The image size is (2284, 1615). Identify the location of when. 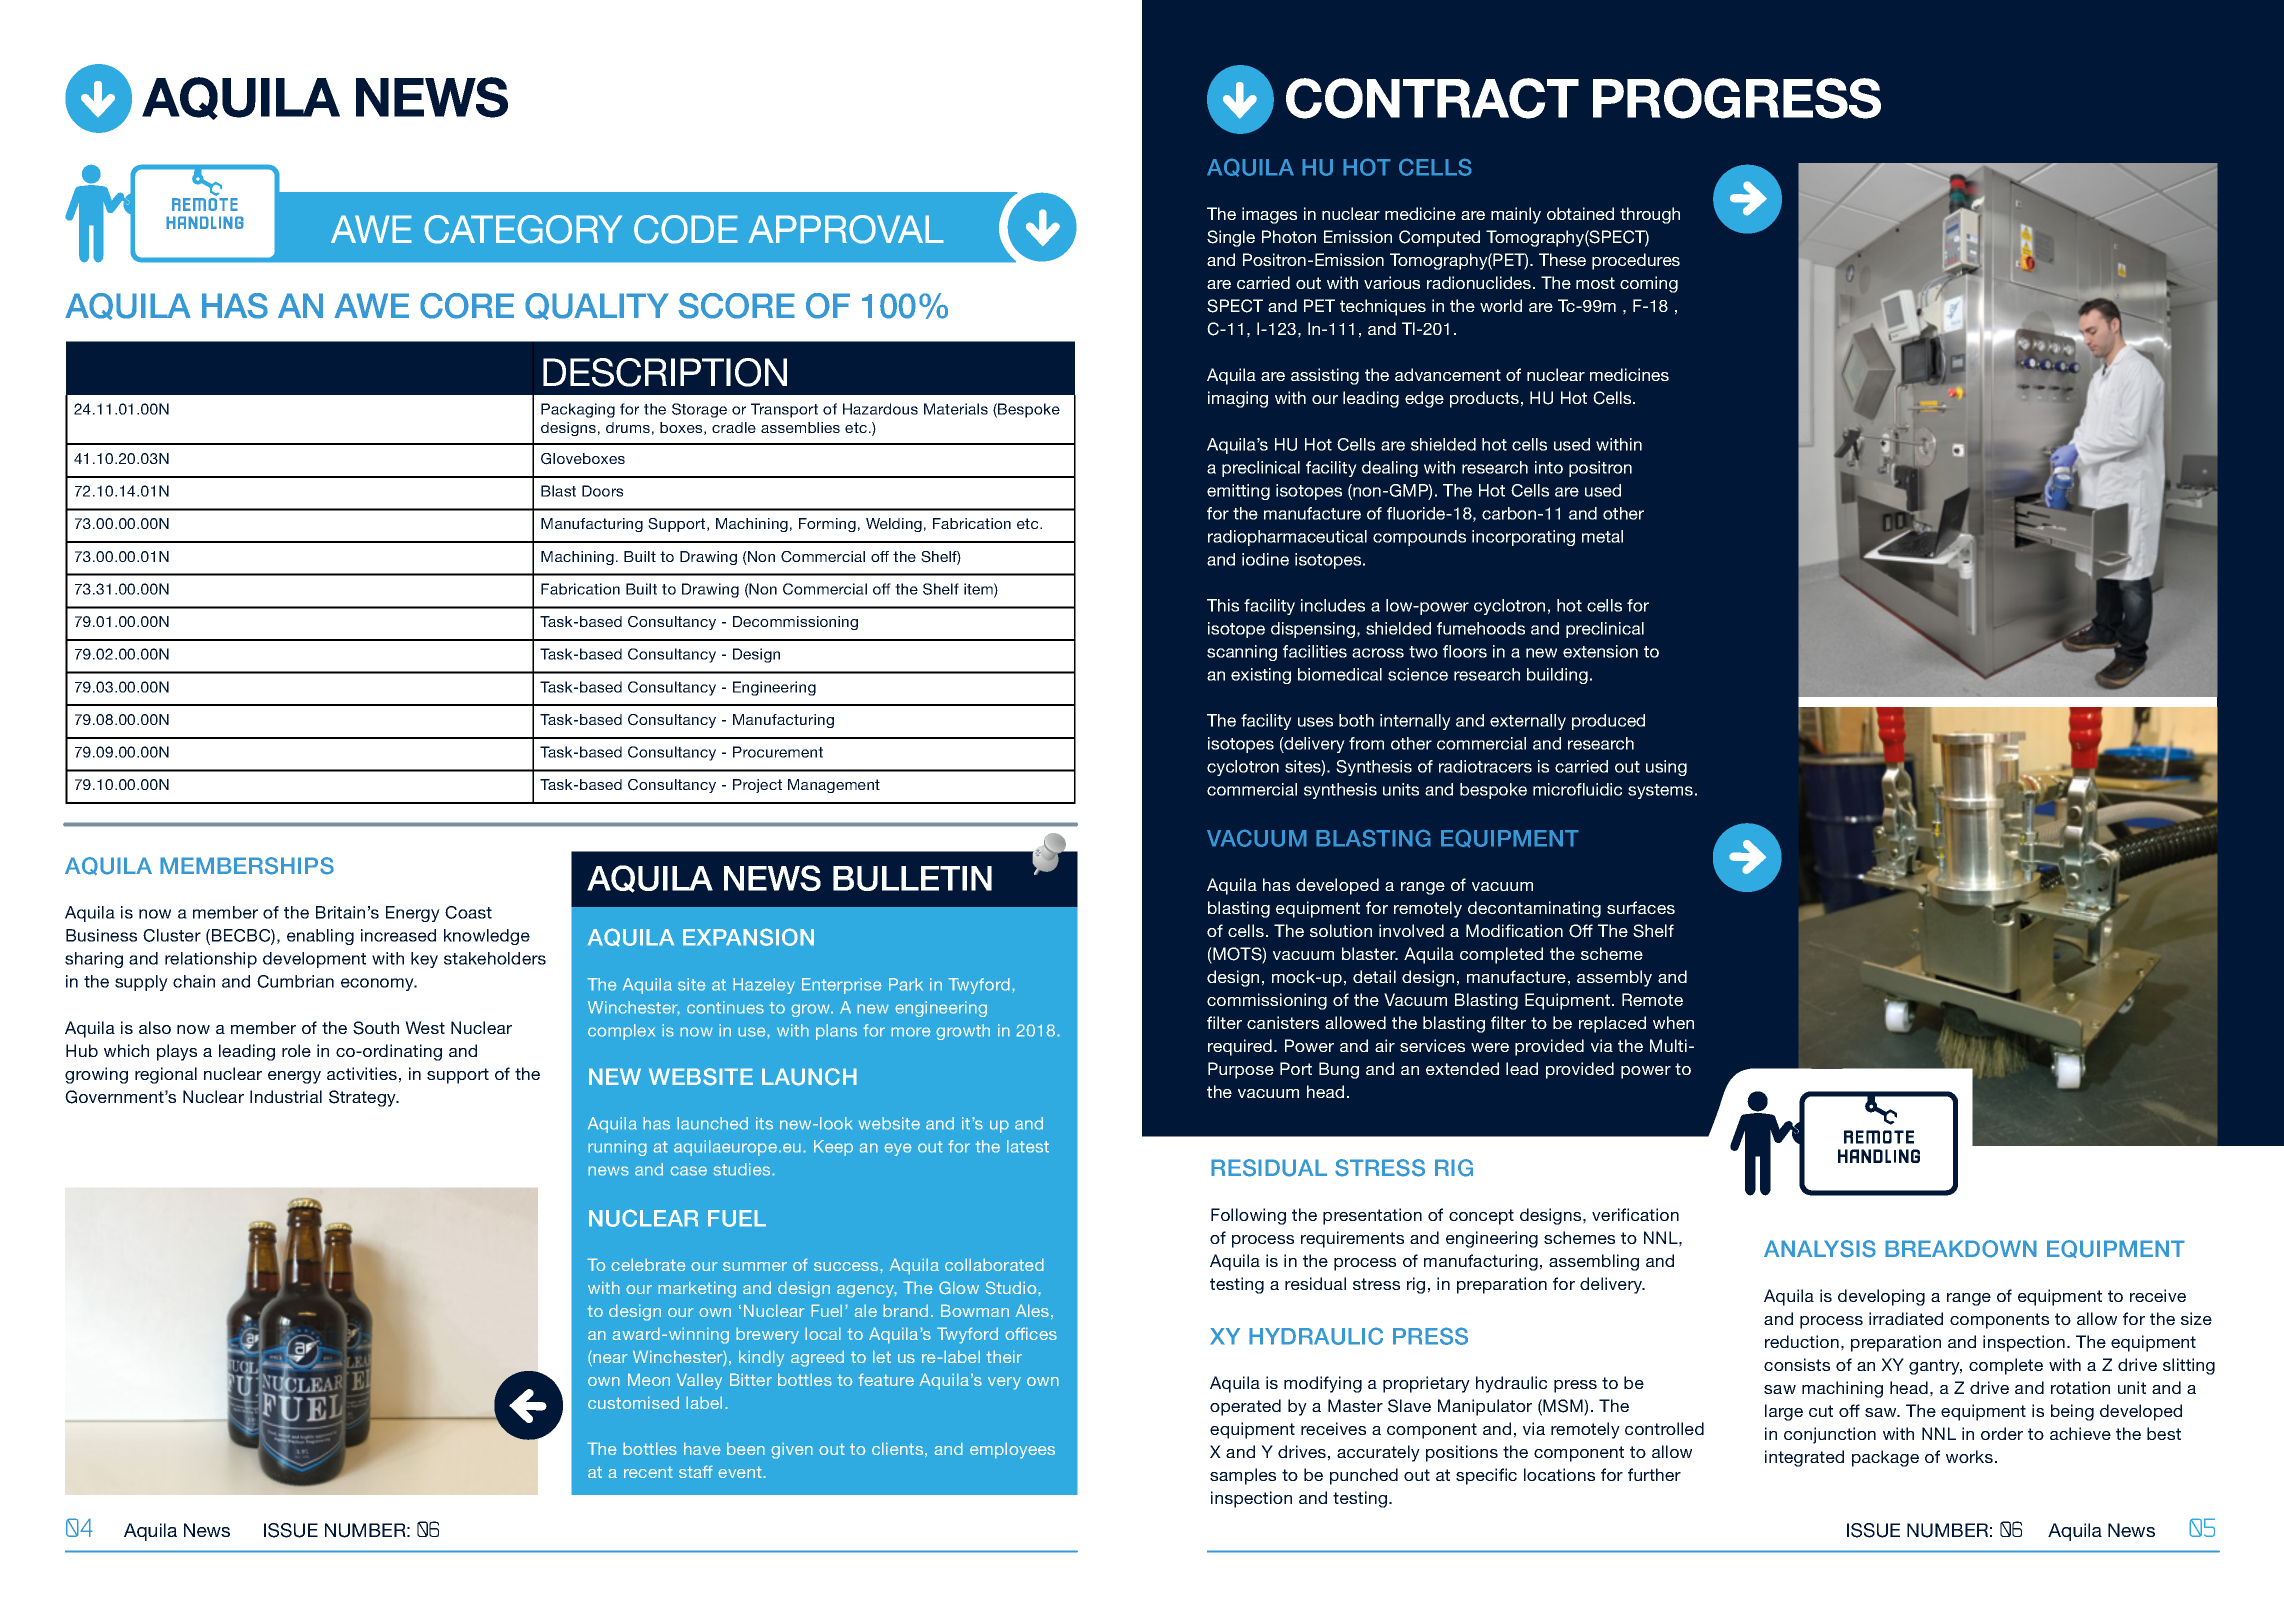
(1673, 1022).
